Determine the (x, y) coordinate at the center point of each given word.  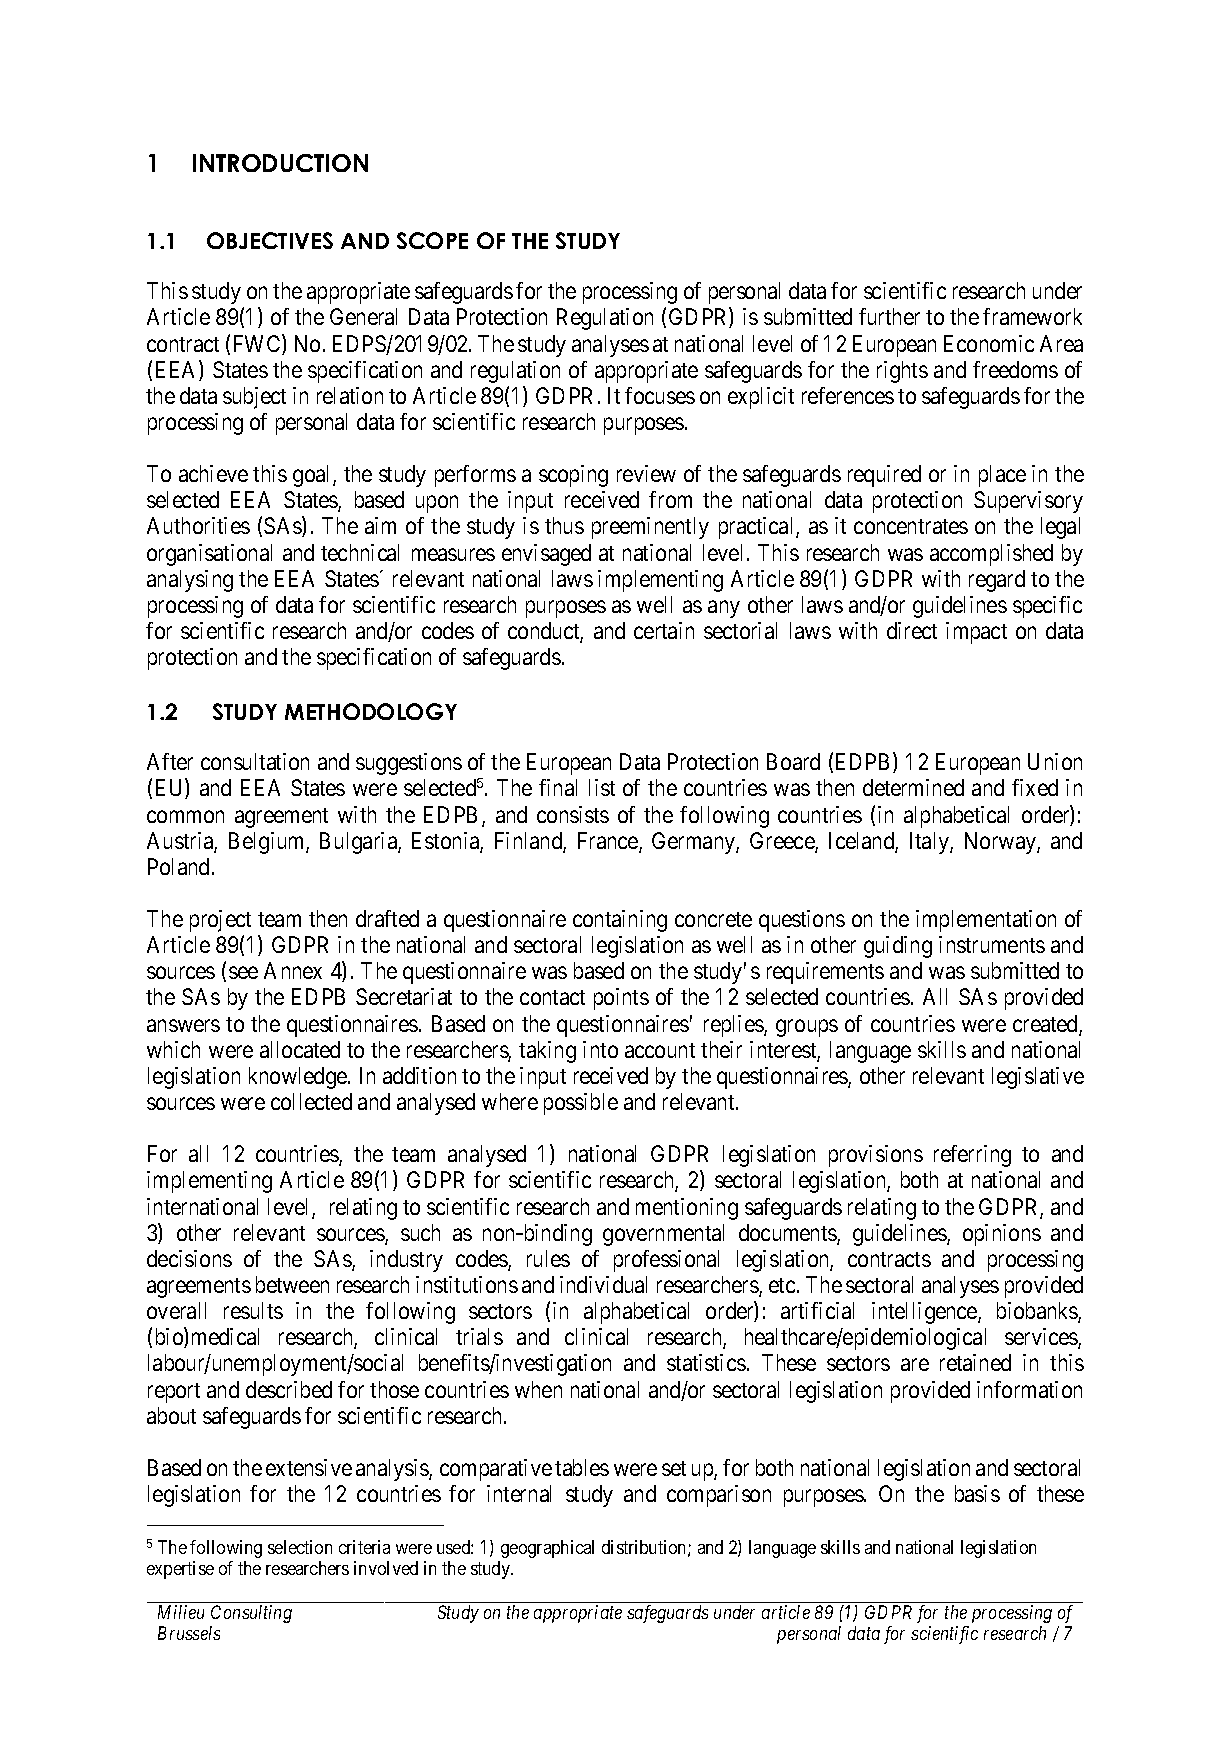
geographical (547, 1549)
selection (300, 1547)
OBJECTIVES (270, 240)
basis (977, 1493)
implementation (986, 921)
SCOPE (432, 240)
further (889, 316)
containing (620, 921)
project (220, 921)
